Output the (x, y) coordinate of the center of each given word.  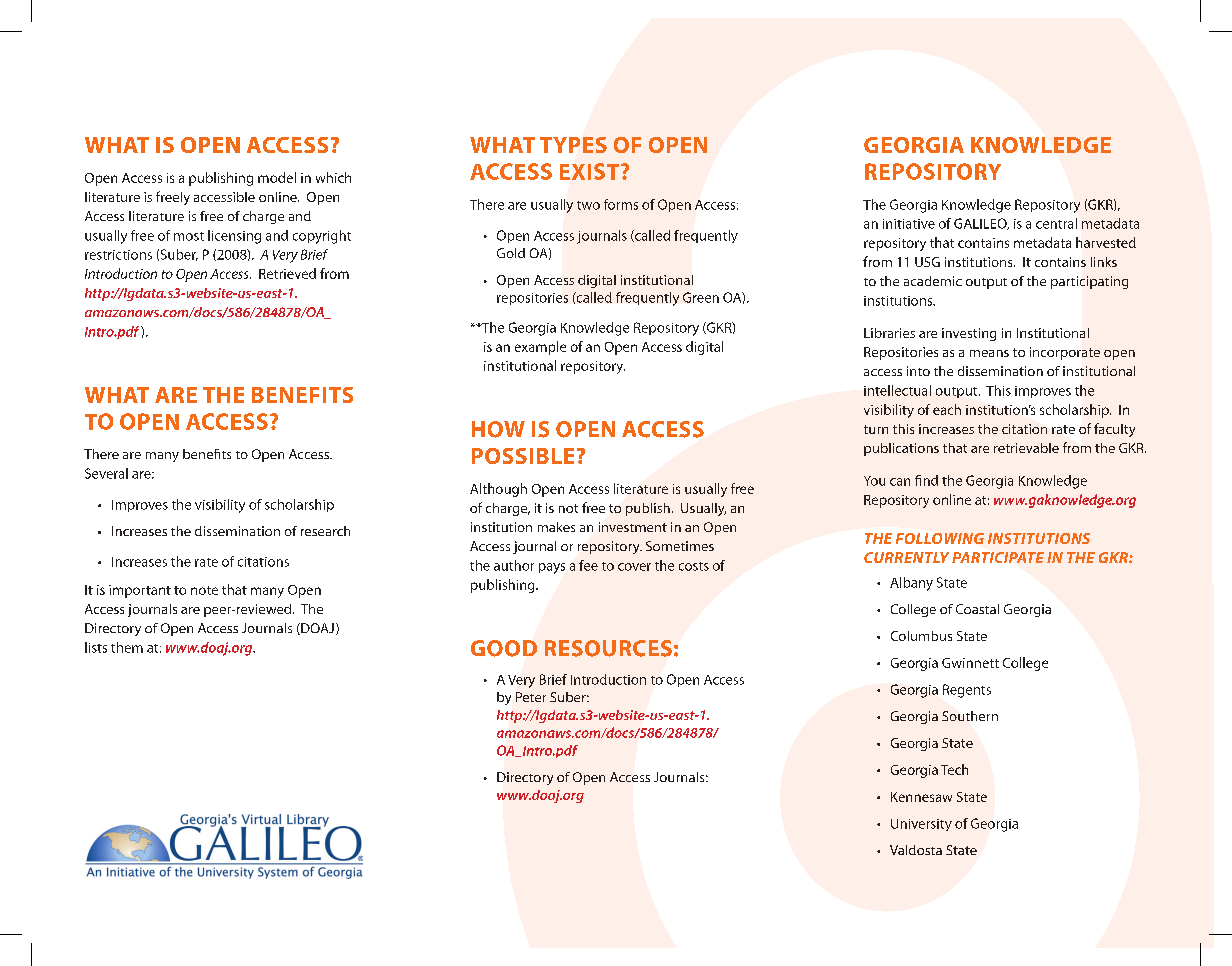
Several (106, 473)
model (277, 177)
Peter (531, 697)
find (926, 480)
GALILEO (981, 224)
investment (633, 527)
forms (621, 204)
